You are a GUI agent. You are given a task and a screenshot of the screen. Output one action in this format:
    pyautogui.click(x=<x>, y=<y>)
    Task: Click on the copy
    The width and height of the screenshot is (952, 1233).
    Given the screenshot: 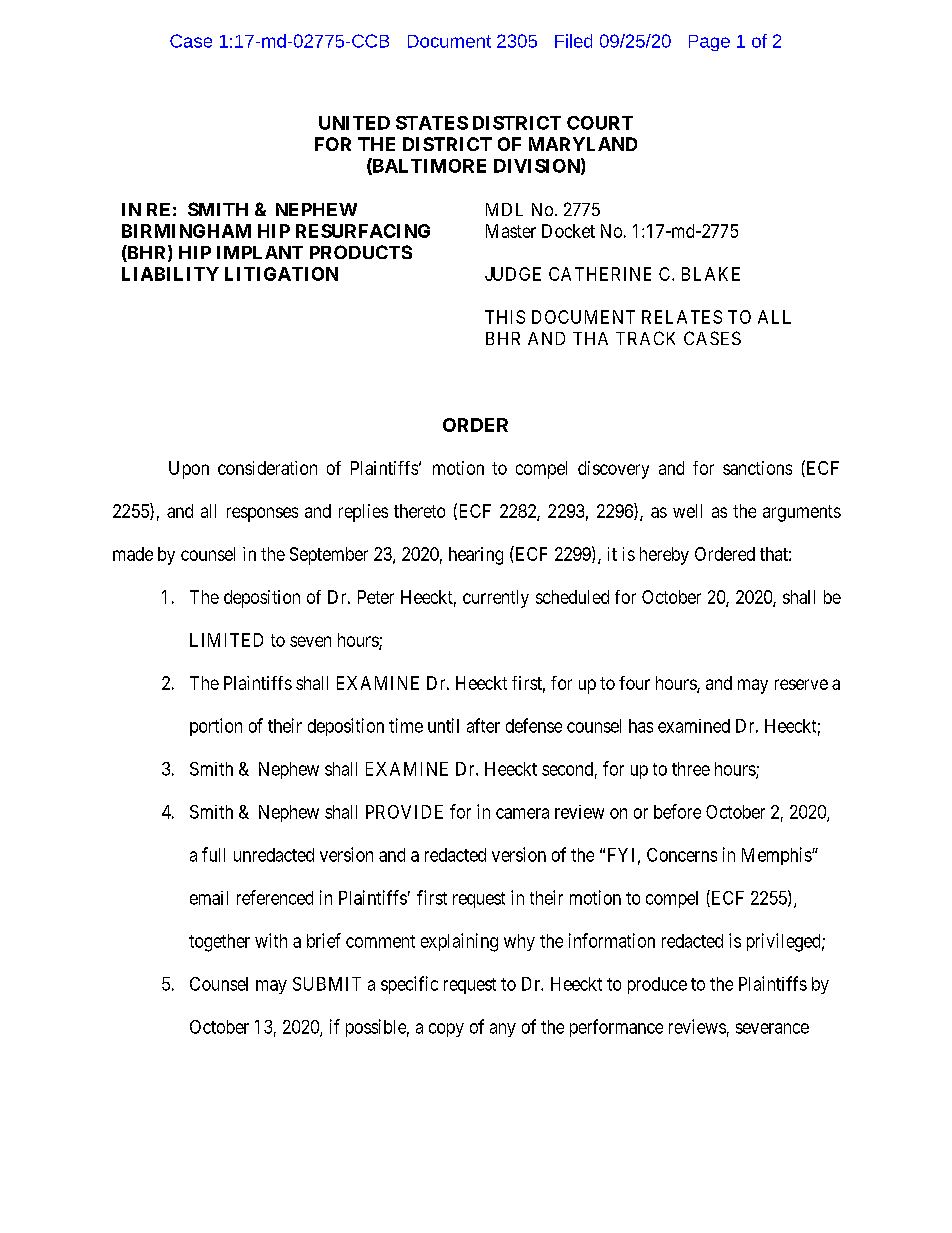 What is the action you would take?
    pyautogui.click(x=446, y=1030)
